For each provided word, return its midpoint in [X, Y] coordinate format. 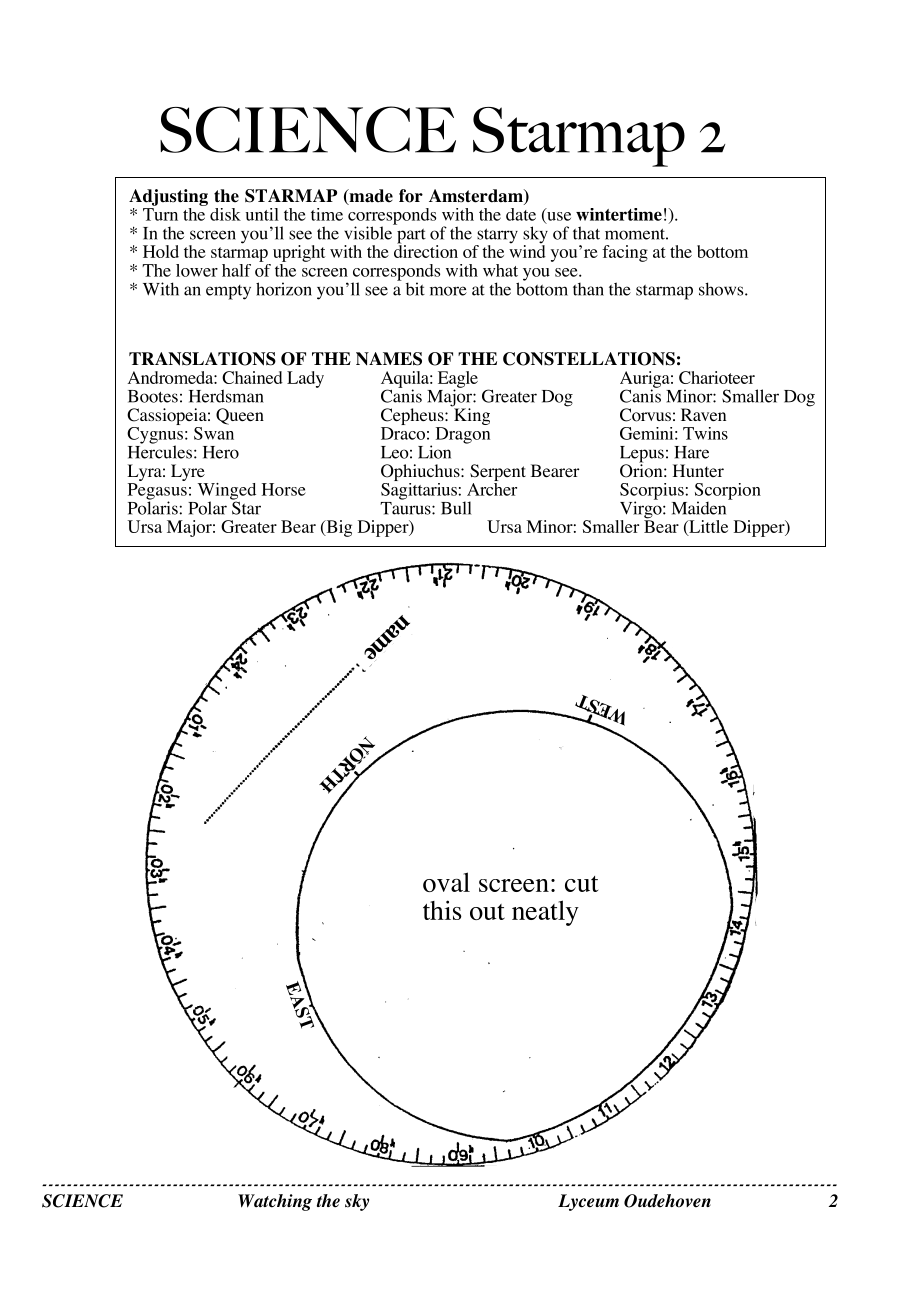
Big [338, 528]
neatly [545, 913]
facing [625, 253]
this [442, 910]
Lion [434, 452]
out [487, 912]
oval [446, 882]
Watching [275, 1202]
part [411, 237]
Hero [221, 452]
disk [225, 214]
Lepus [642, 455]
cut [581, 884]
